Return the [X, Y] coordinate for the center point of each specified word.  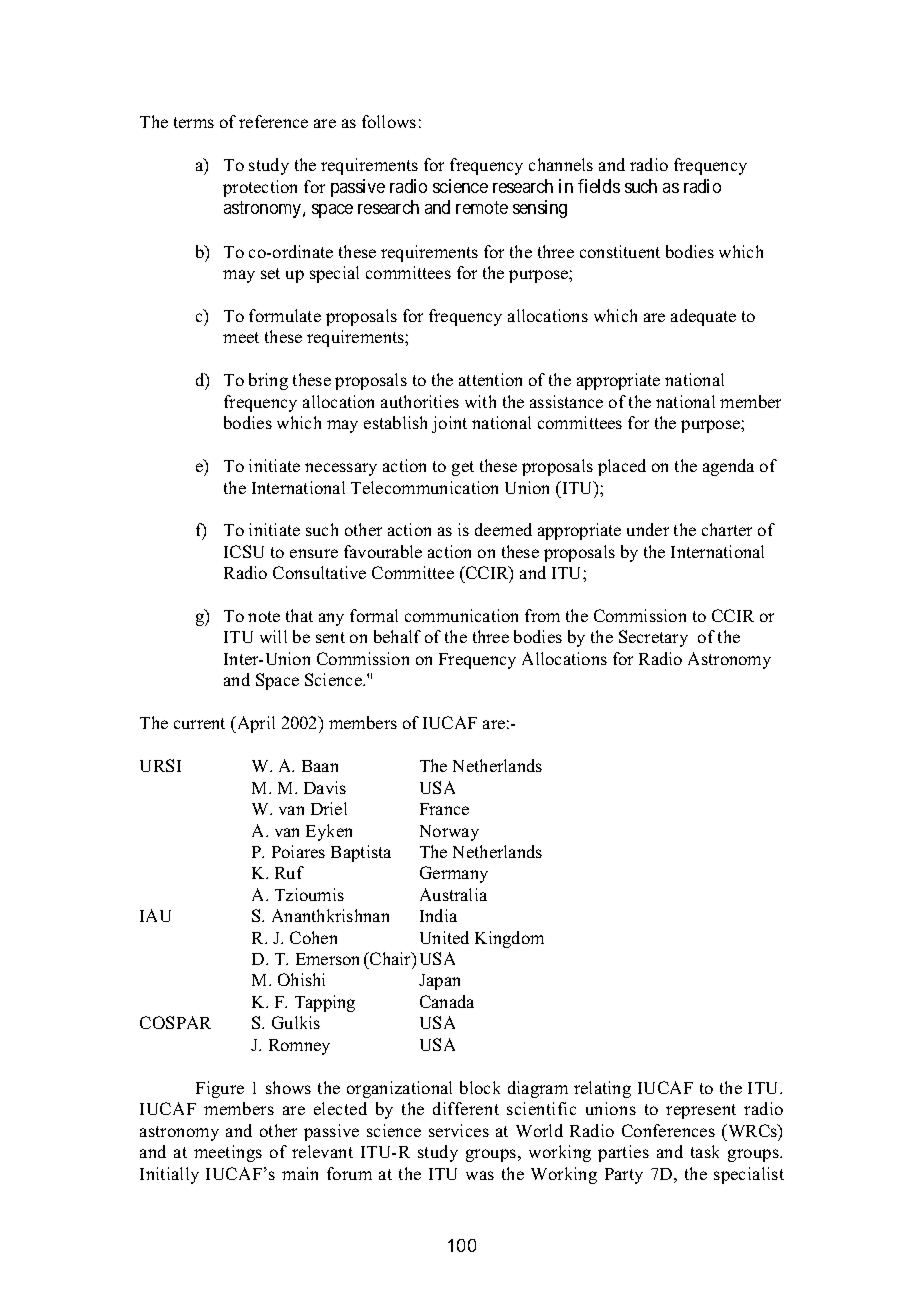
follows [389, 121]
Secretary [653, 638]
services [459, 1130]
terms [194, 122]
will [273, 636]
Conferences [668, 1130]
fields [599, 186]
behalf [397, 636]
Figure [220, 1089]
